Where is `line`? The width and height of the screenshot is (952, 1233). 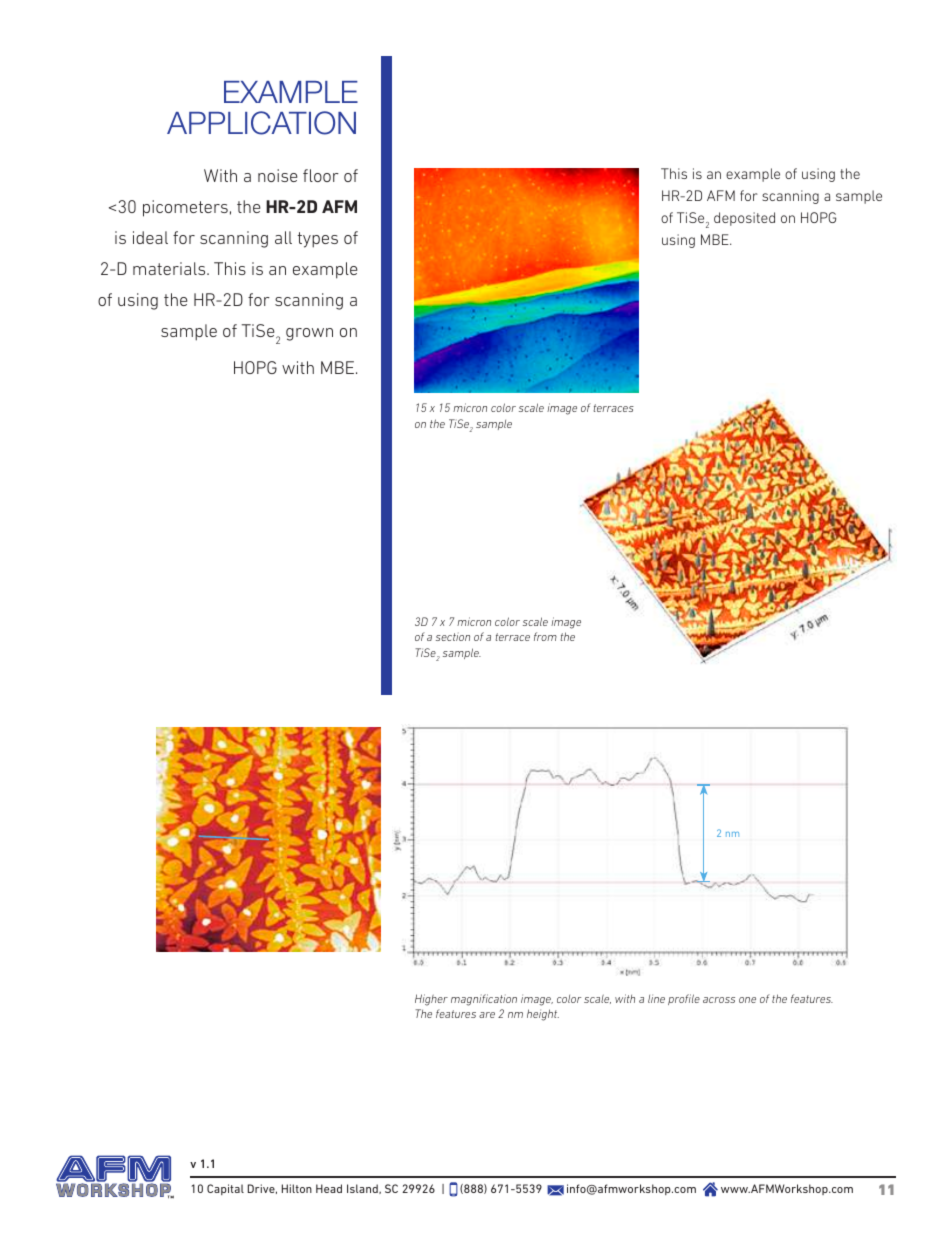 line is located at coordinates (656, 998).
